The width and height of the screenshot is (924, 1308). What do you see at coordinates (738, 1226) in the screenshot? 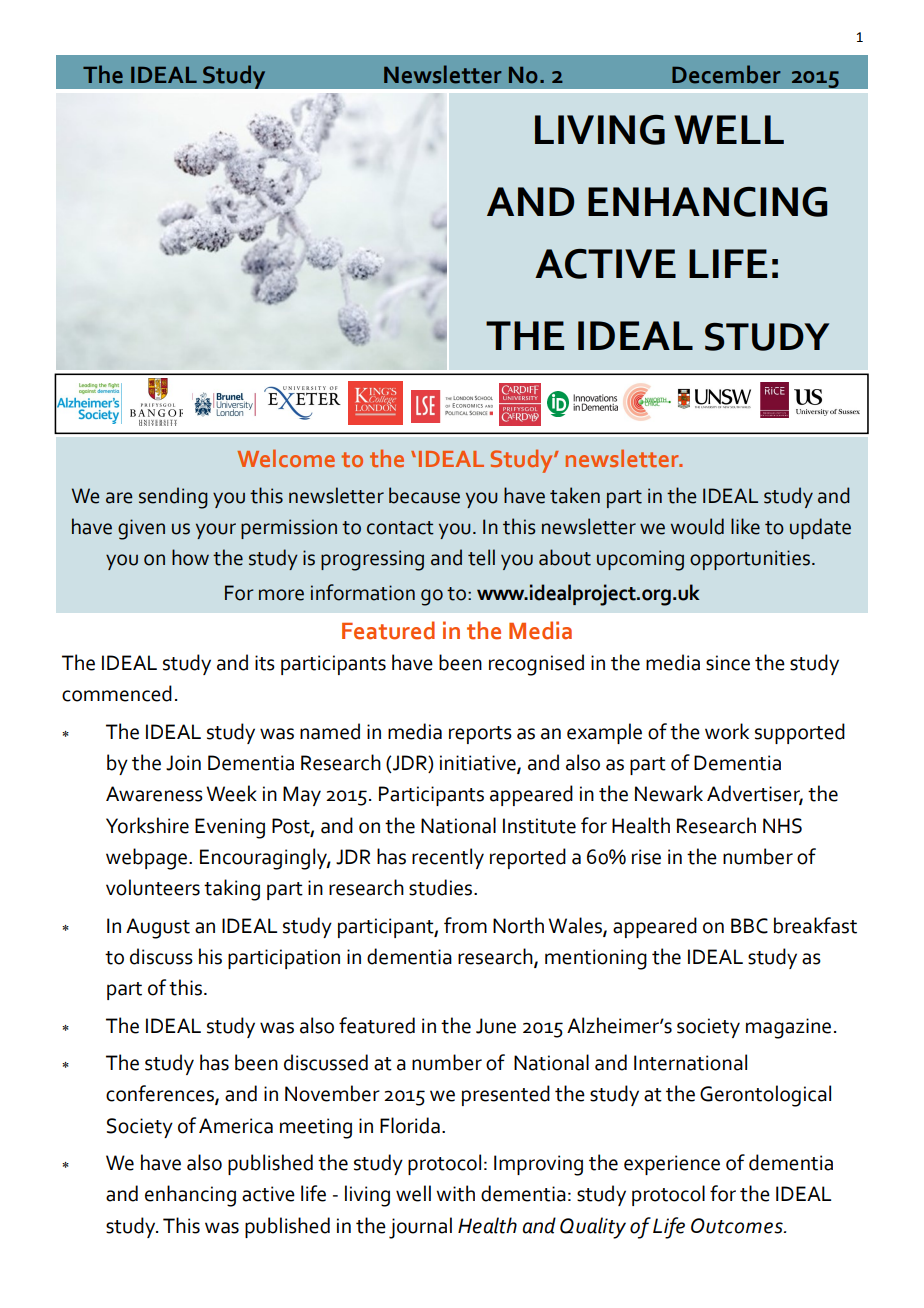
I see `Outcomes` at bounding box center [738, 1226].
